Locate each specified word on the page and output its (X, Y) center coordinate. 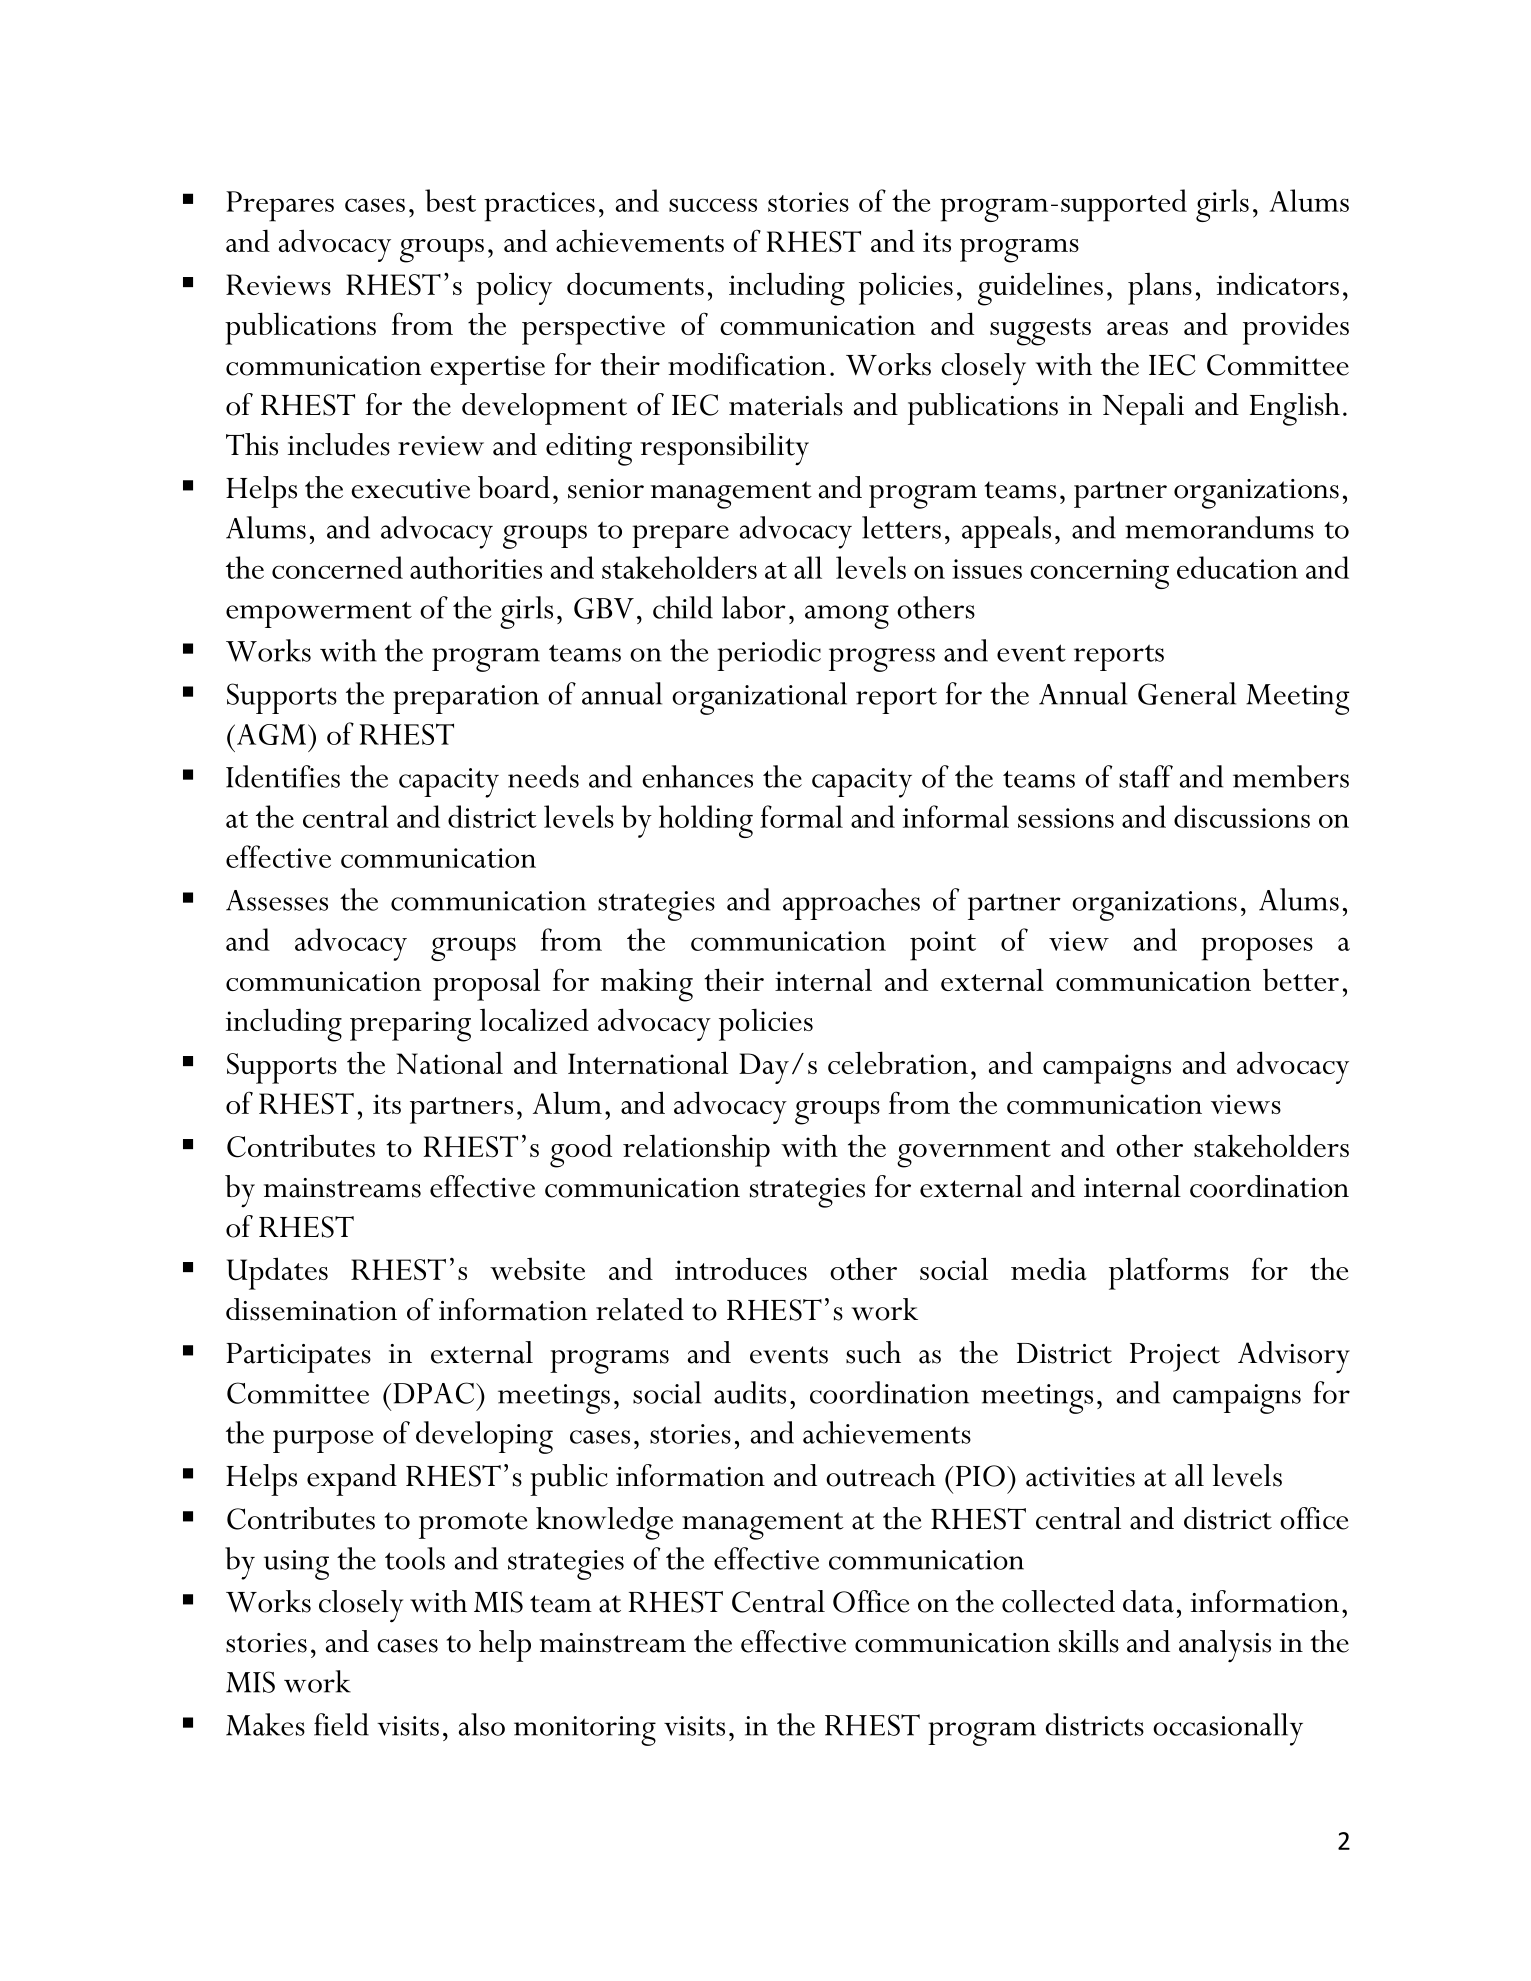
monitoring (585, 1731)
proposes (1257, 949)
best (450, 200)
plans (1160, 289)
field (341, 1724)
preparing (410, 1026)
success (713, 205)
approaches (851, 904)
